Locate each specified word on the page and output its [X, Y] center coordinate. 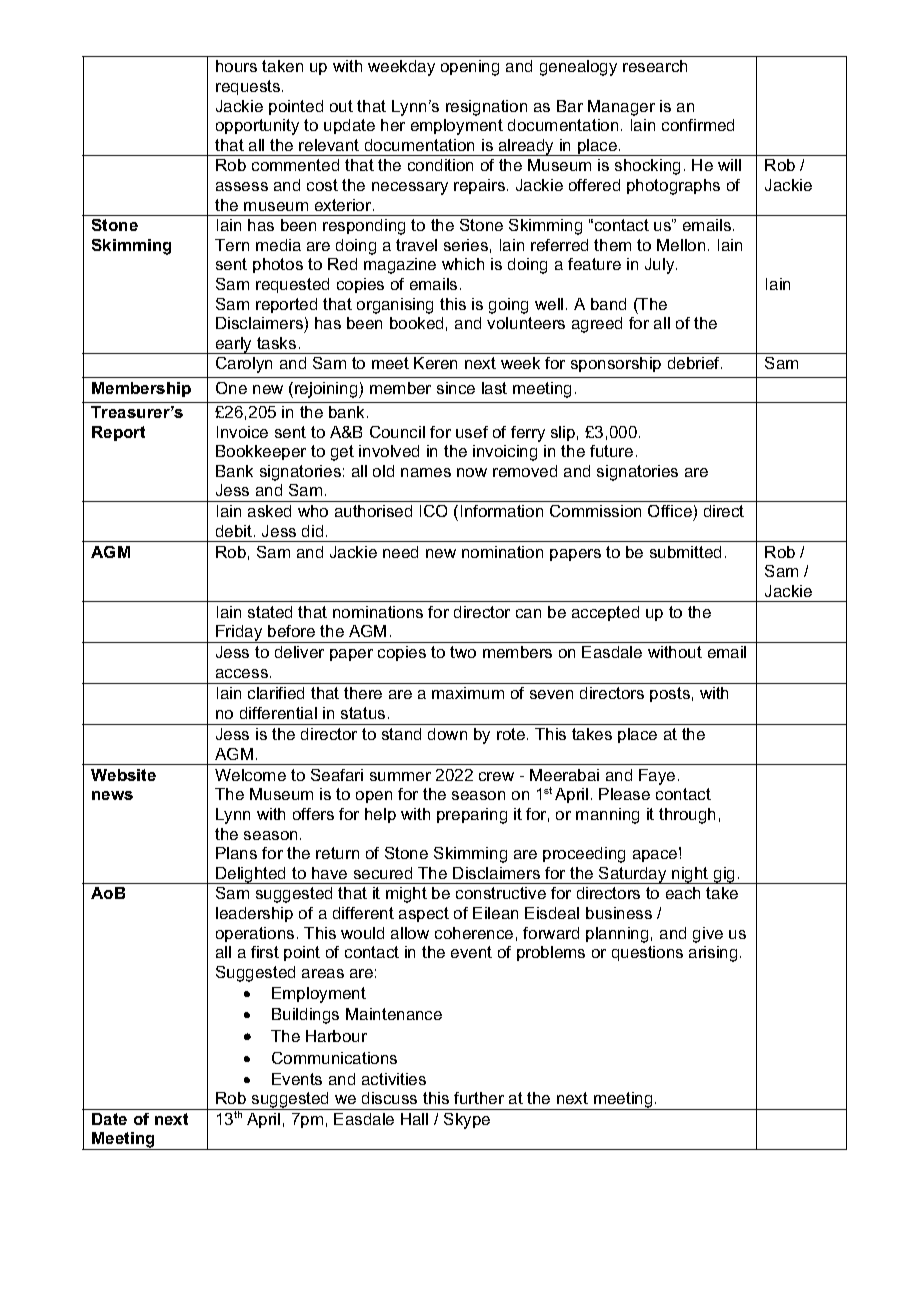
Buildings [305, 1016]
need [400, 552]
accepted [605, 613]
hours [236, 66]
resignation [486, 108]
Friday [239, 634]
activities [394, 1079]
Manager [621, 108]
